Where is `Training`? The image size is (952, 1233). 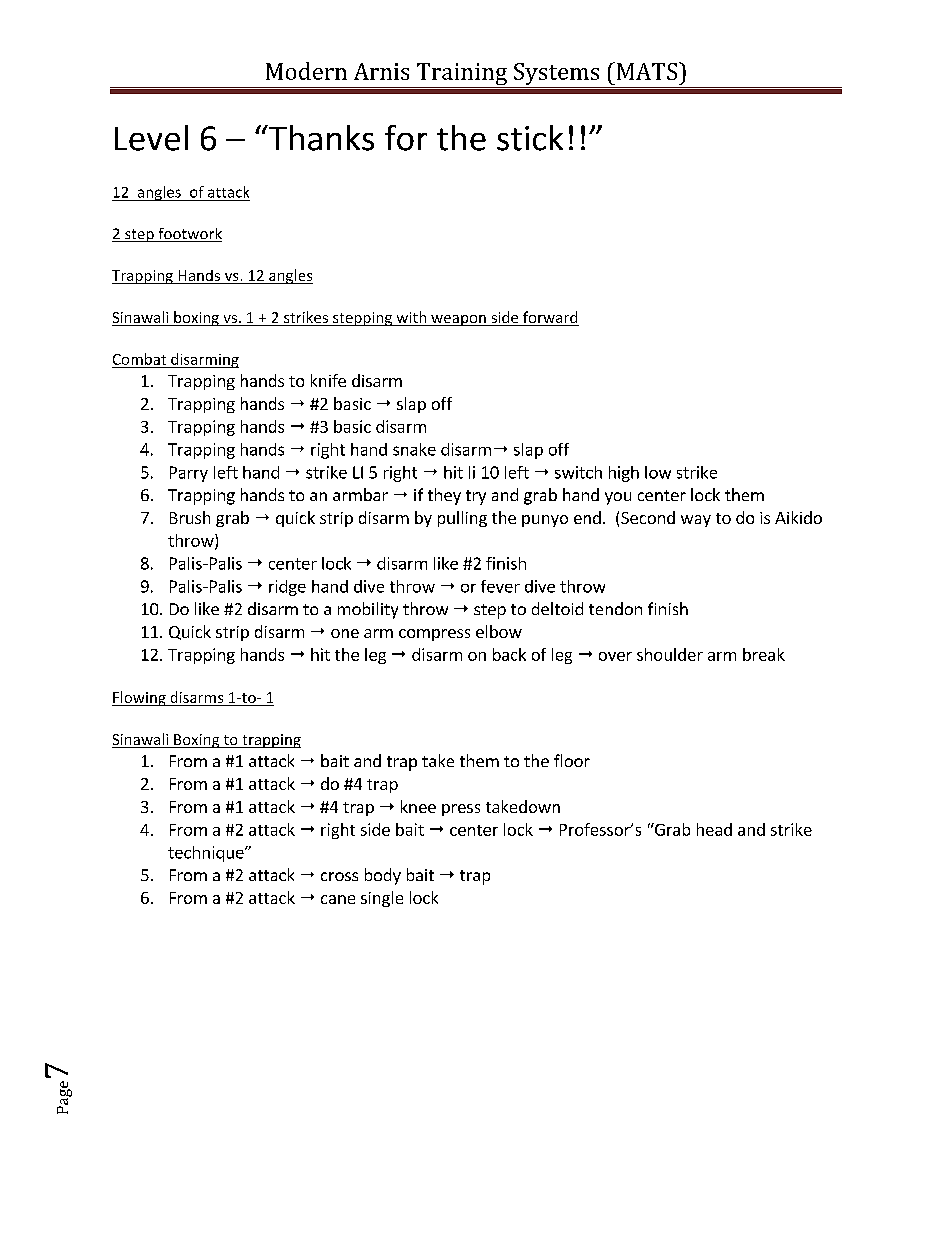 Training is located at coordinates (462, 75).
